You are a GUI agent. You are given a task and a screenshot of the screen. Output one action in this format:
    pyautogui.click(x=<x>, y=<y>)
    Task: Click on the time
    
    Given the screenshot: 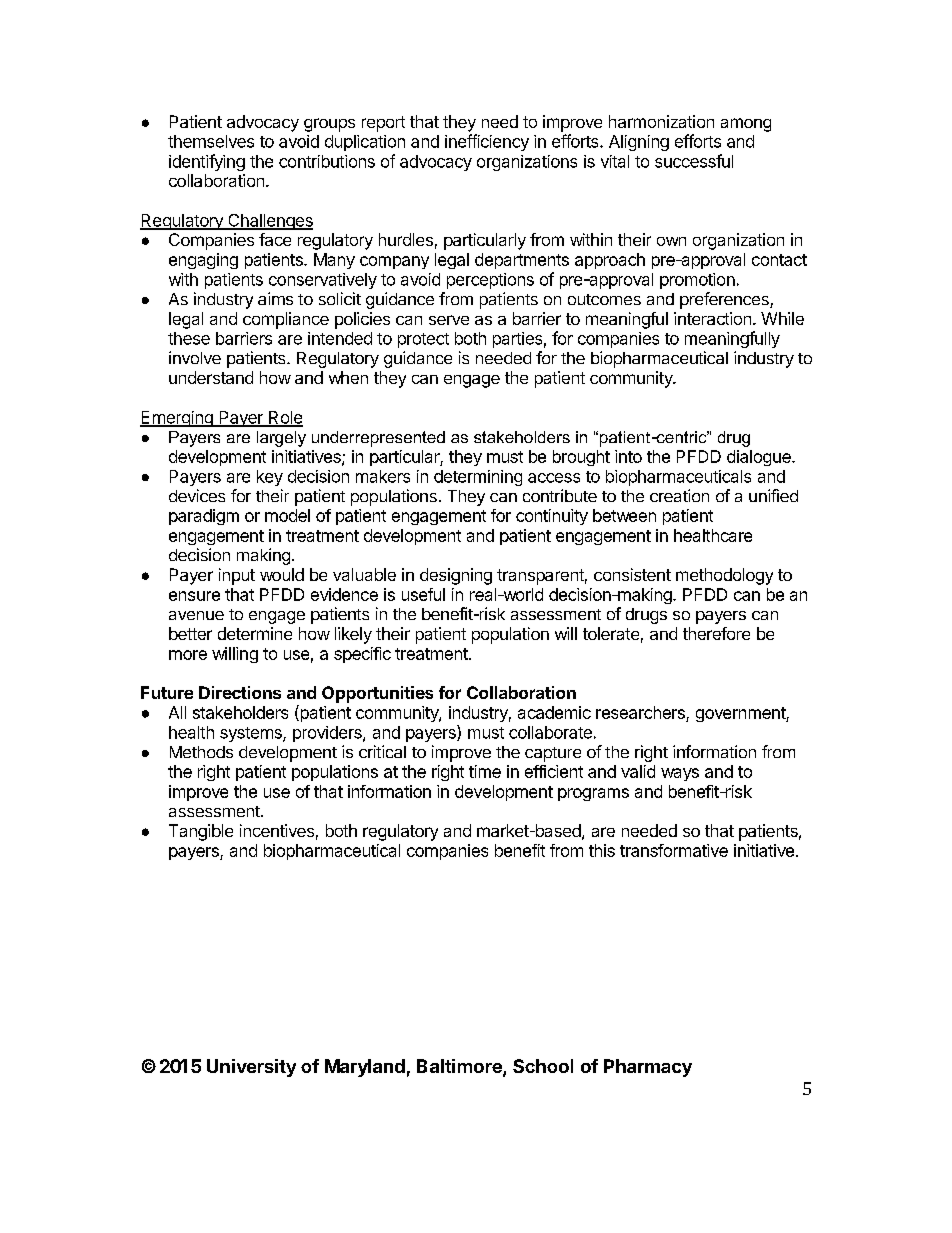 What is the action you would take?
    pyautogui.click(x=485, y=771)
